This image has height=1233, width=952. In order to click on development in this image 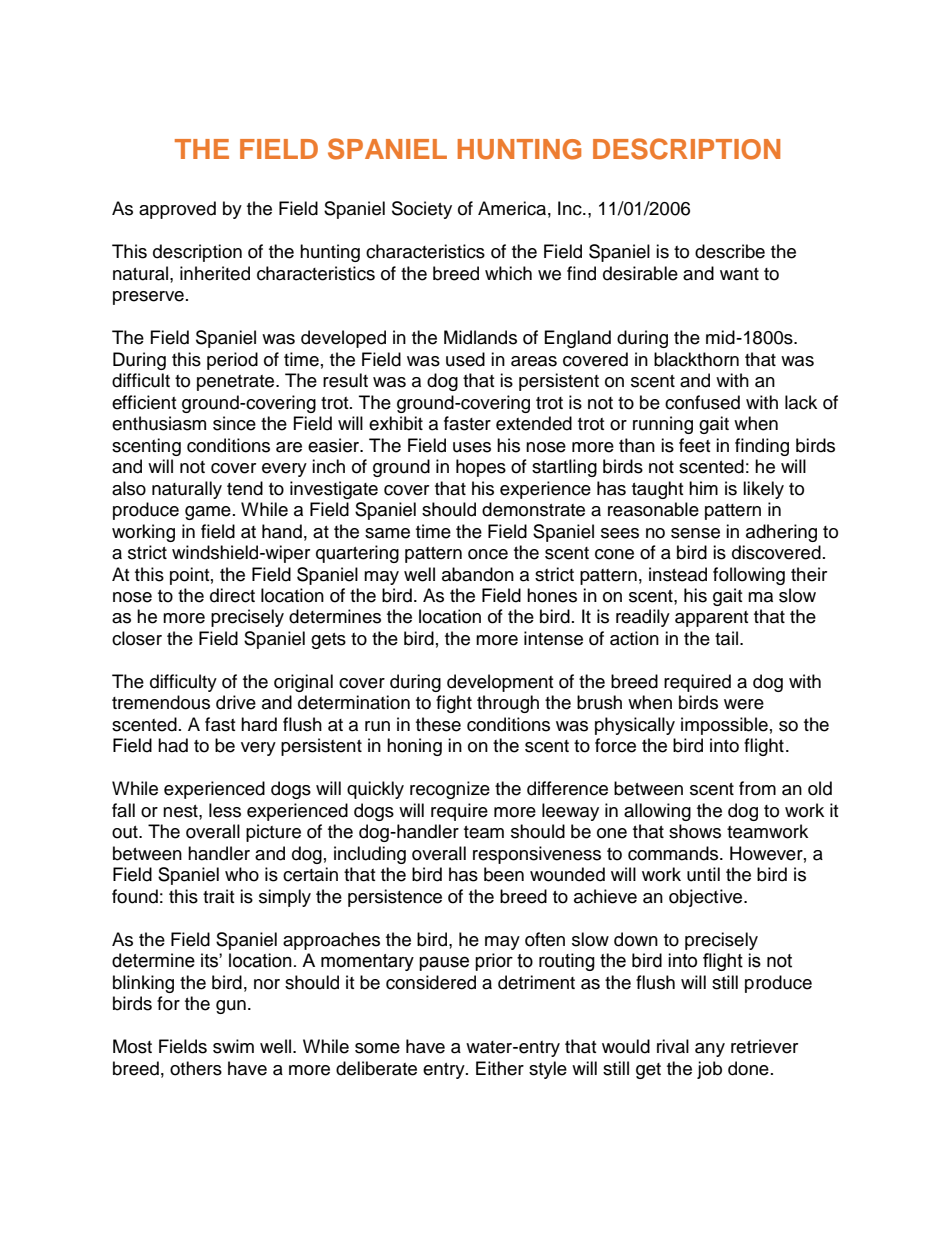, I will do `click(500, 683)`.
